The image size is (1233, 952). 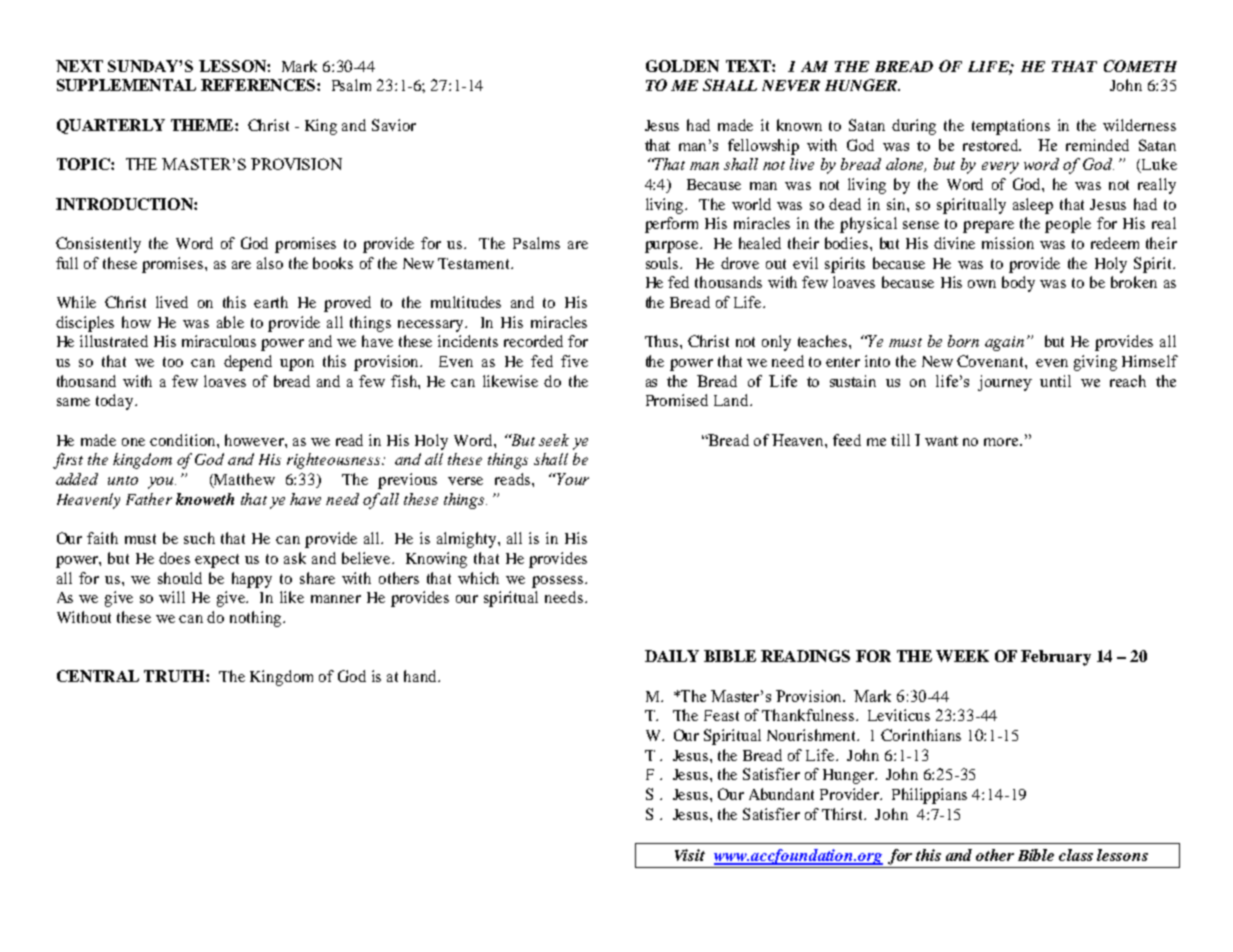 What do you see at coordinates (175, 676) in the screenshot?
I see `TRUTH` at bounding box center [175, 676].
